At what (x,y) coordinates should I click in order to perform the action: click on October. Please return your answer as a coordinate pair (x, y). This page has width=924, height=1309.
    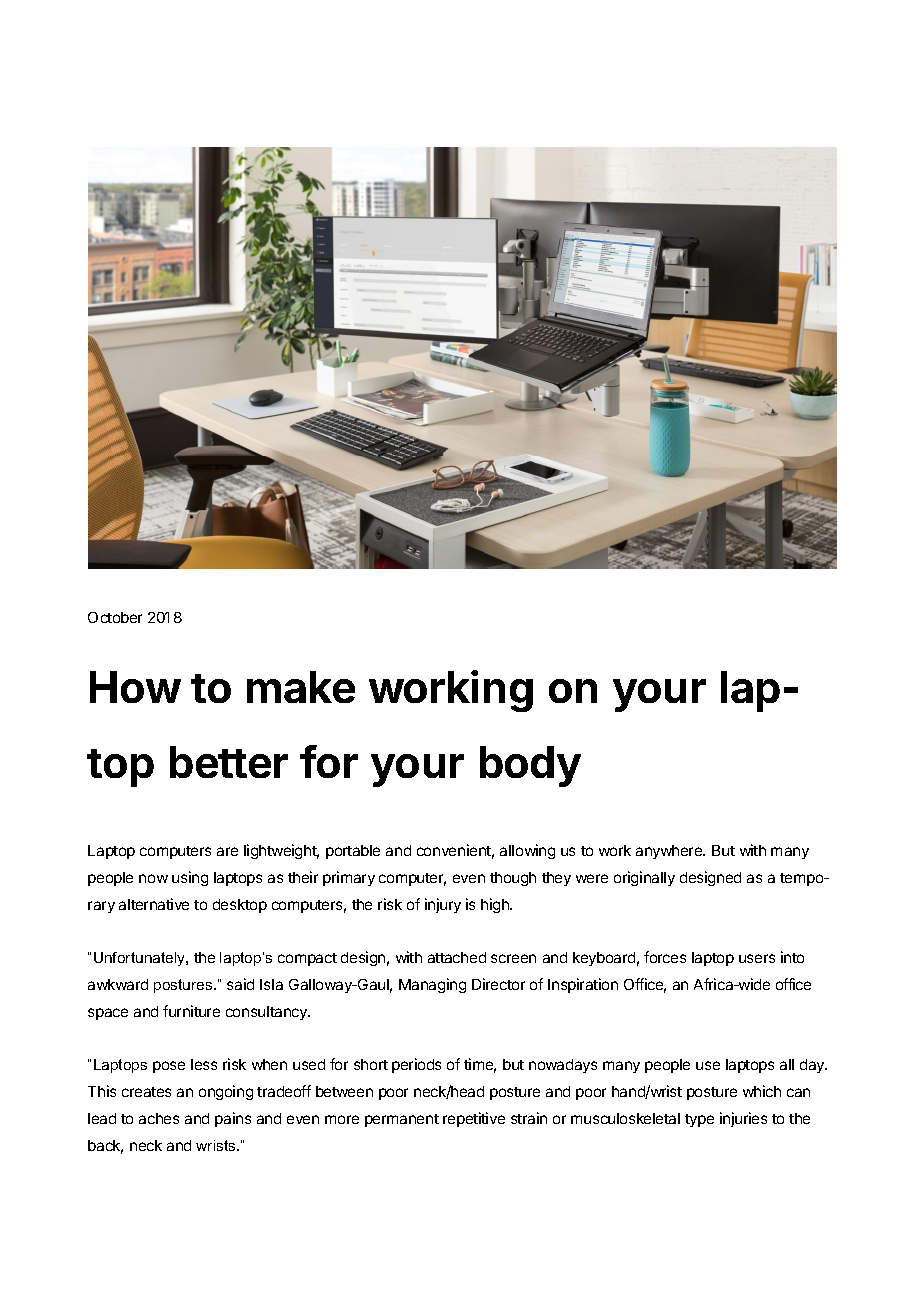
    Looking at the image, I should click on (115, 617).
